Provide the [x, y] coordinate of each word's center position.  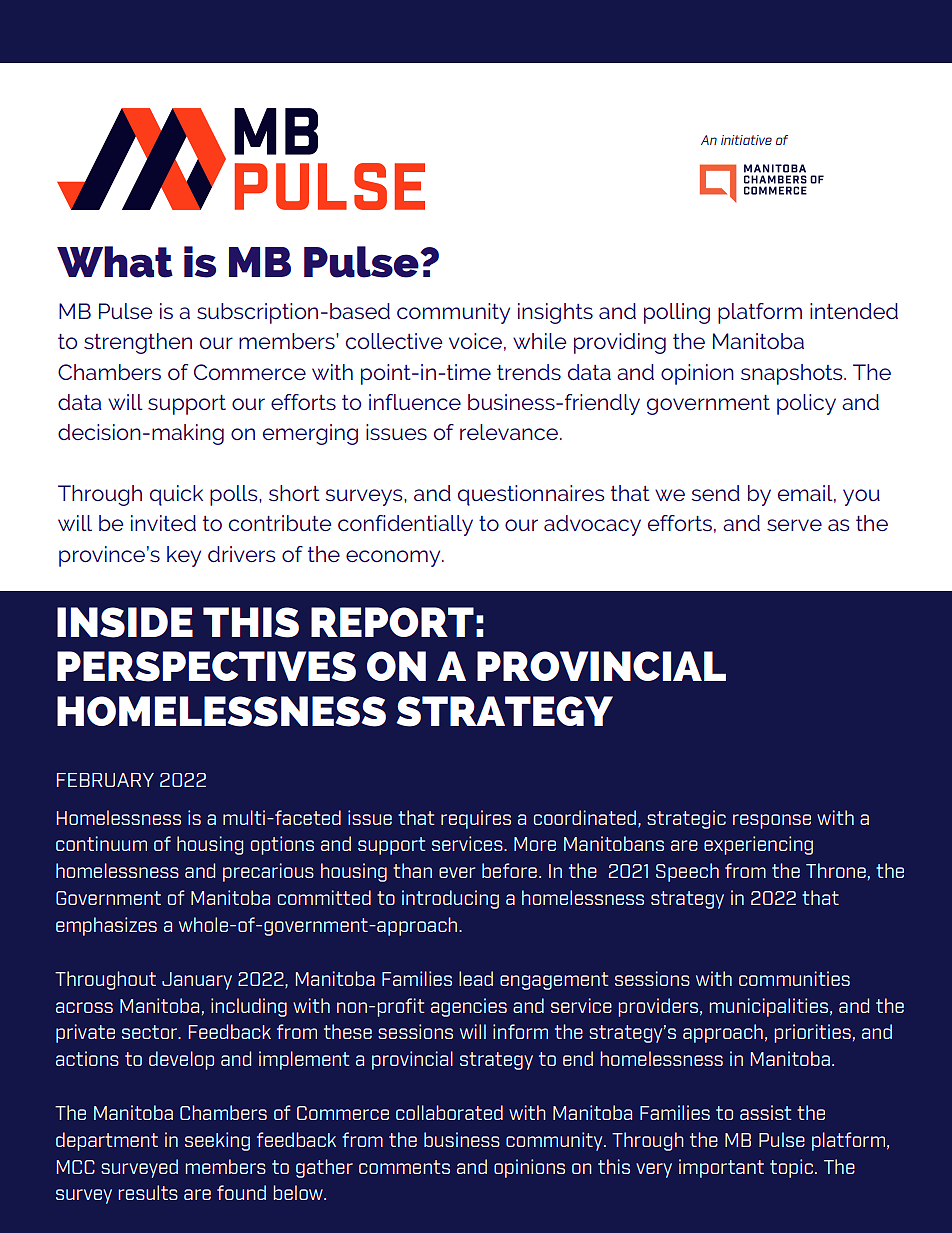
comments [404, 1167]
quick [176, 495]
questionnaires [531, 495]
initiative [746, 140]
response [772, 821]
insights [555, 313]
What [115, 262]
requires [476, 819]
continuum [101, 843]
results [148, 1192]
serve [794, 525]
